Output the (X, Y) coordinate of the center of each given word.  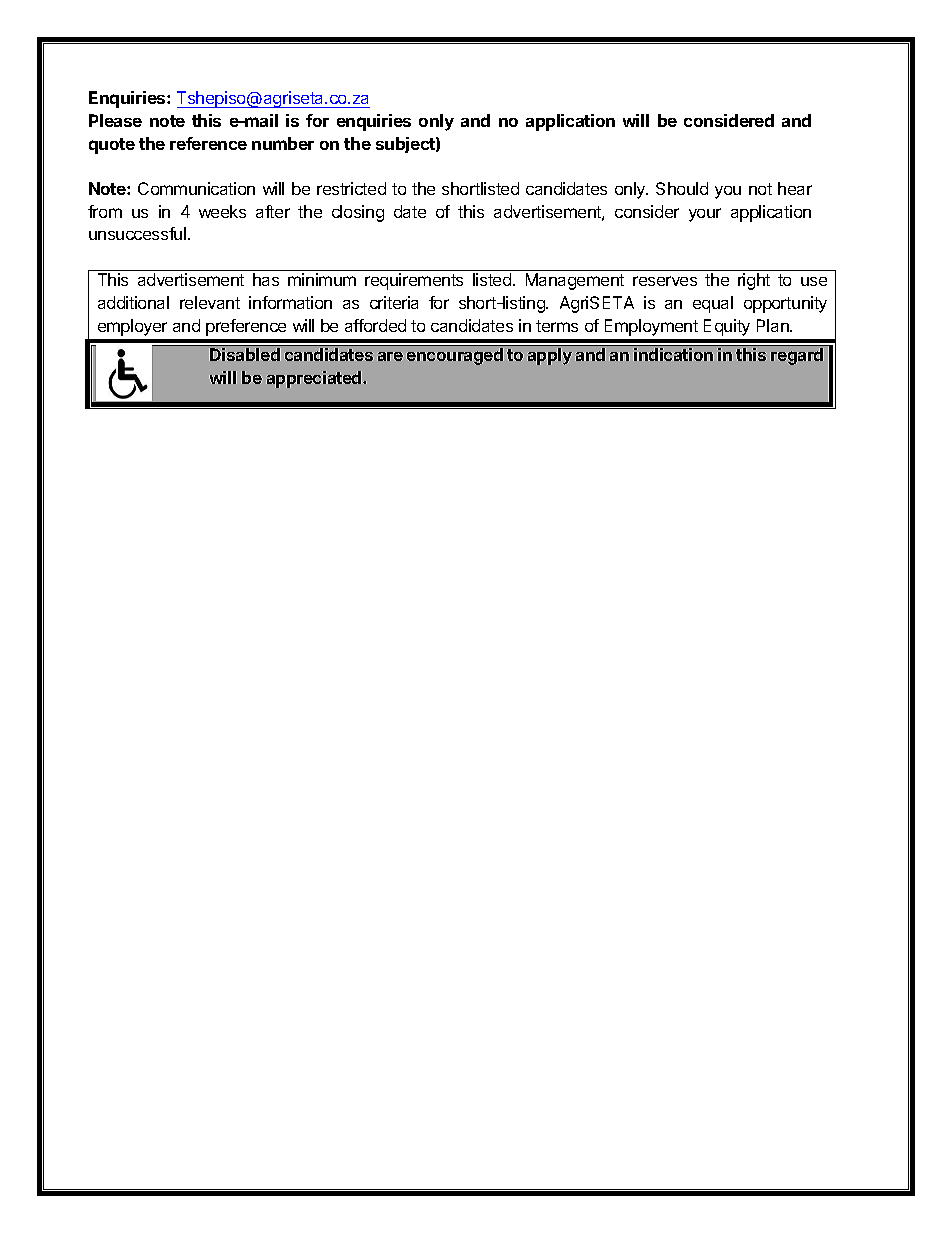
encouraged (455, 356)
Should (682, 188)
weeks (222, 211)
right (754, 281)
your (705, 215)
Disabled (245, 354)
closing (358, 213)
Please (115, 120)
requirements (414, 281)
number (283, 143)
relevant (210, 302)
